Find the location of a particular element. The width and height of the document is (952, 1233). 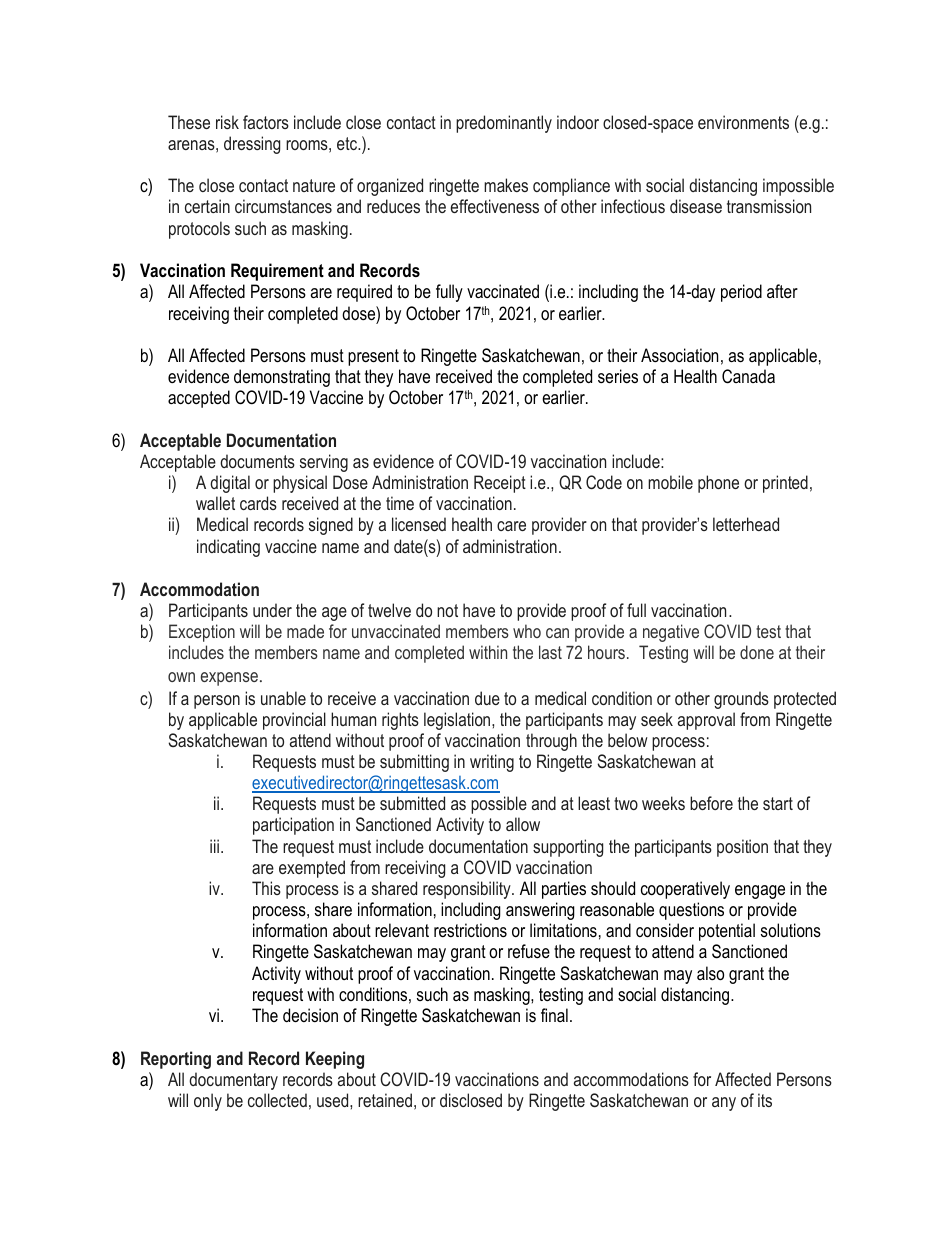

present is located at coordinates (373, 357).
